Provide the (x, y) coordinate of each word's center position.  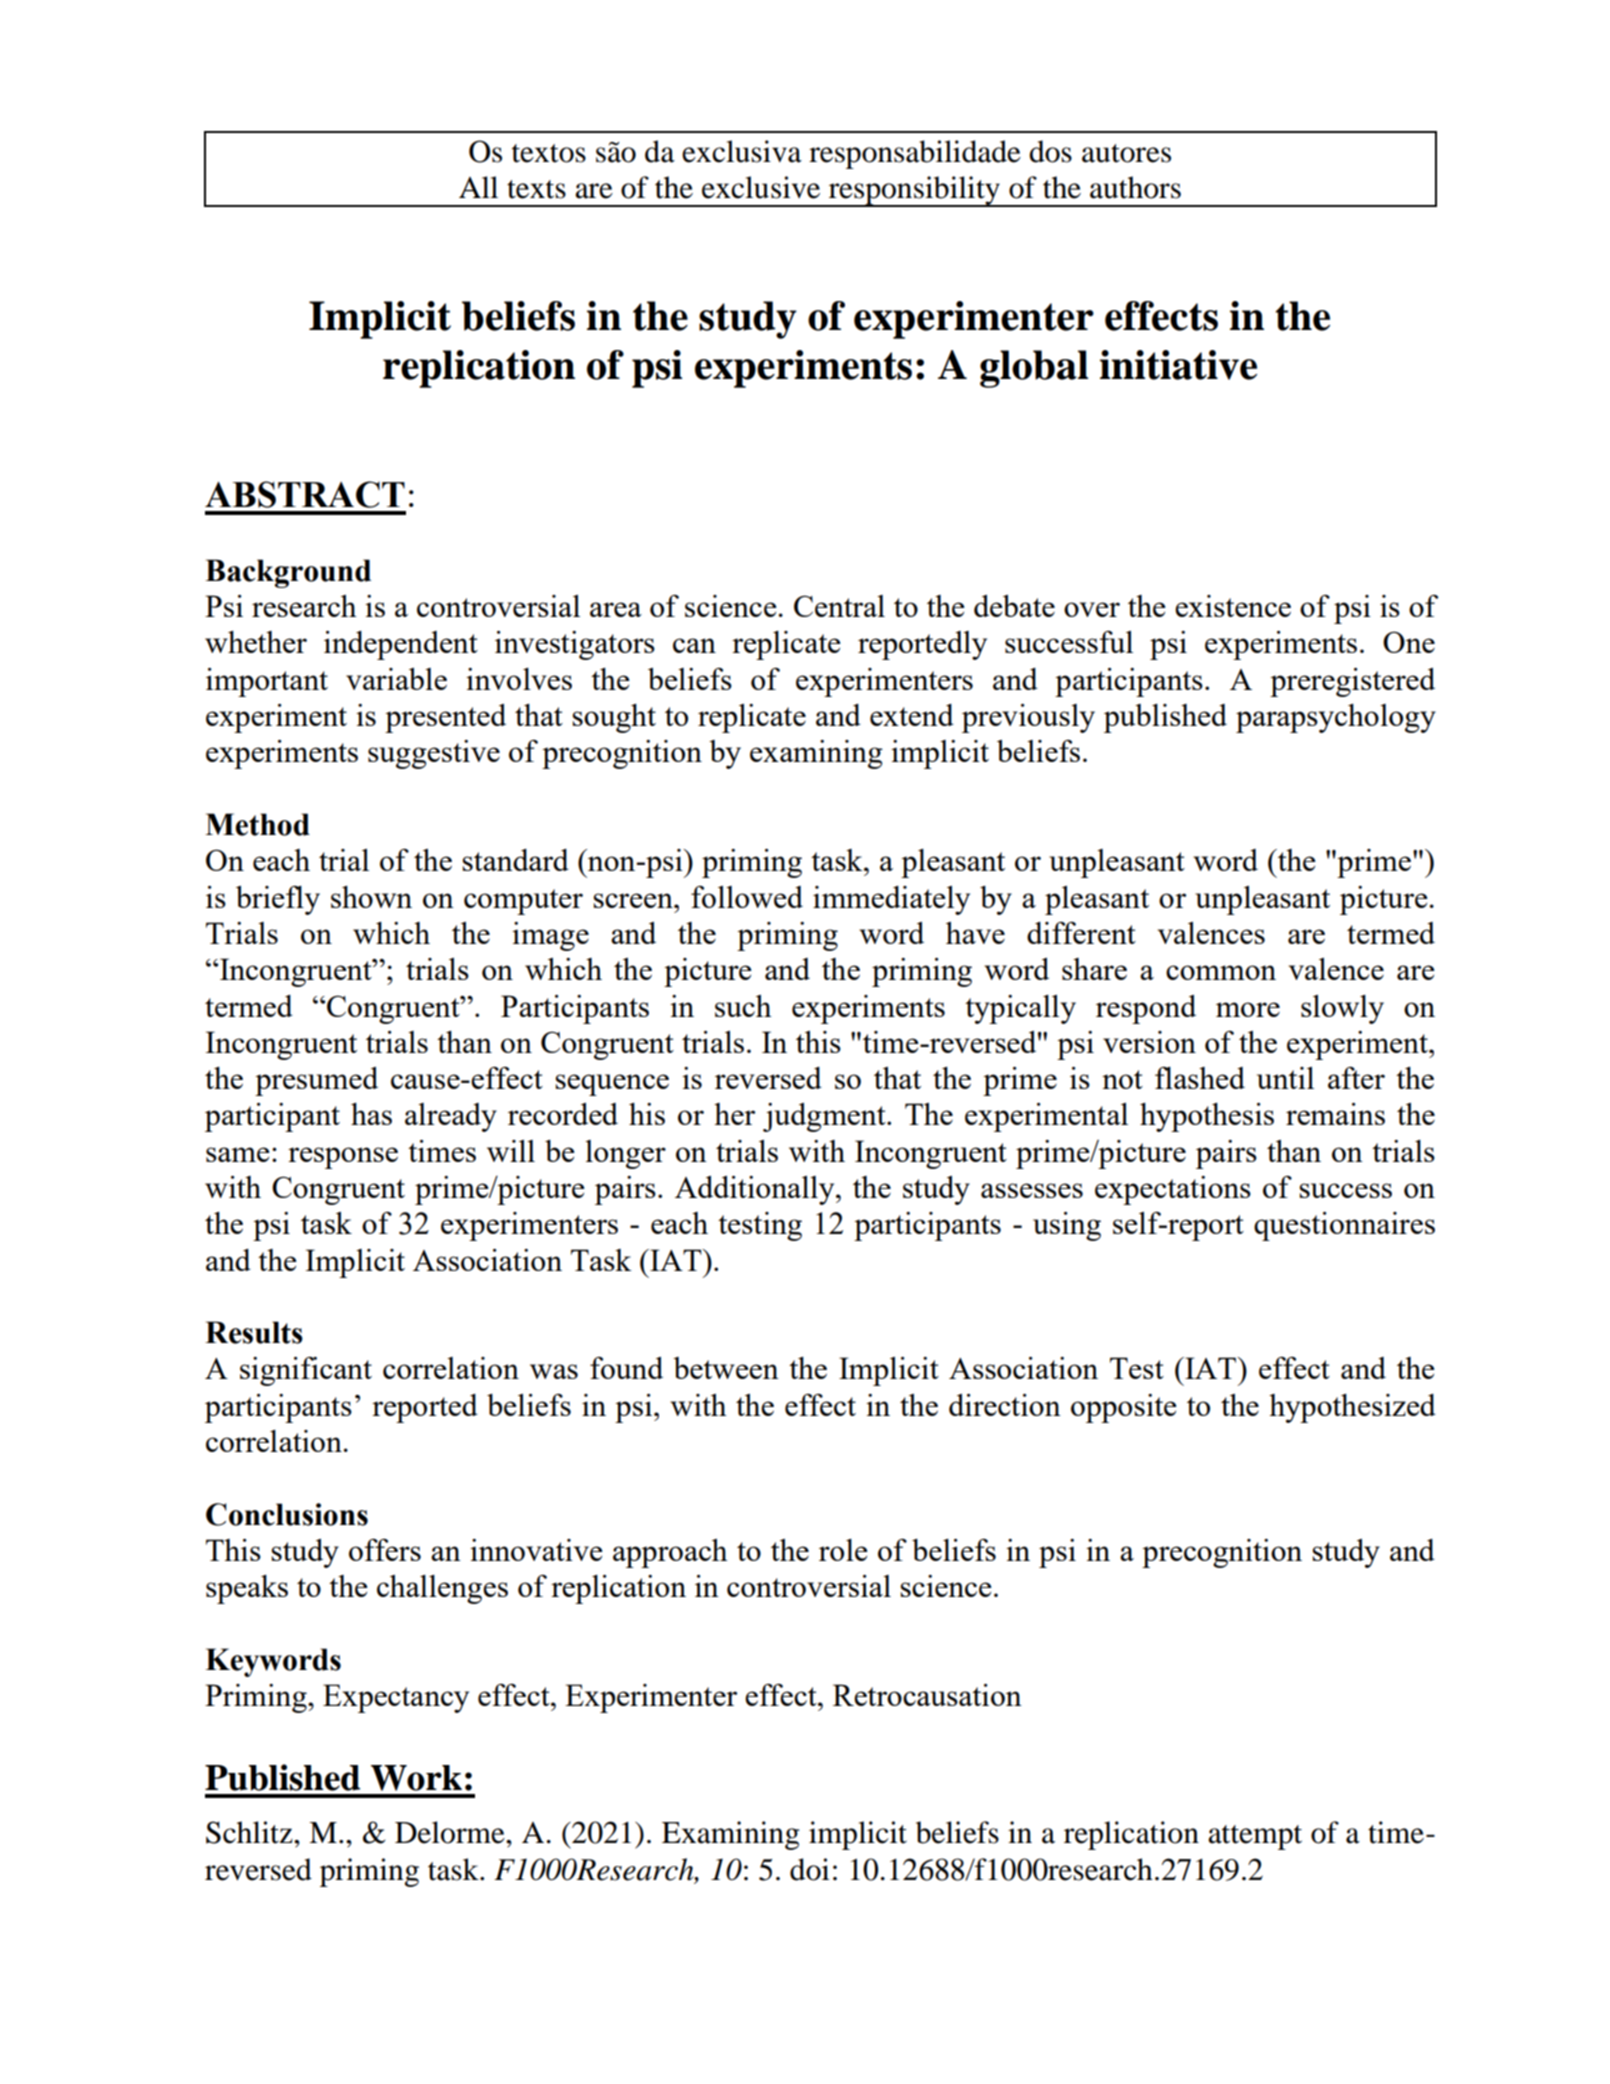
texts (536, 189)
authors (1135, 187)
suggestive (434, 754)
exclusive (761, 187)
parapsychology (1336, 718)
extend (912, 715)
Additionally (756, 1190)
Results (254, 1332)
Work (416, 1778)
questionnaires (1344, 1226)
